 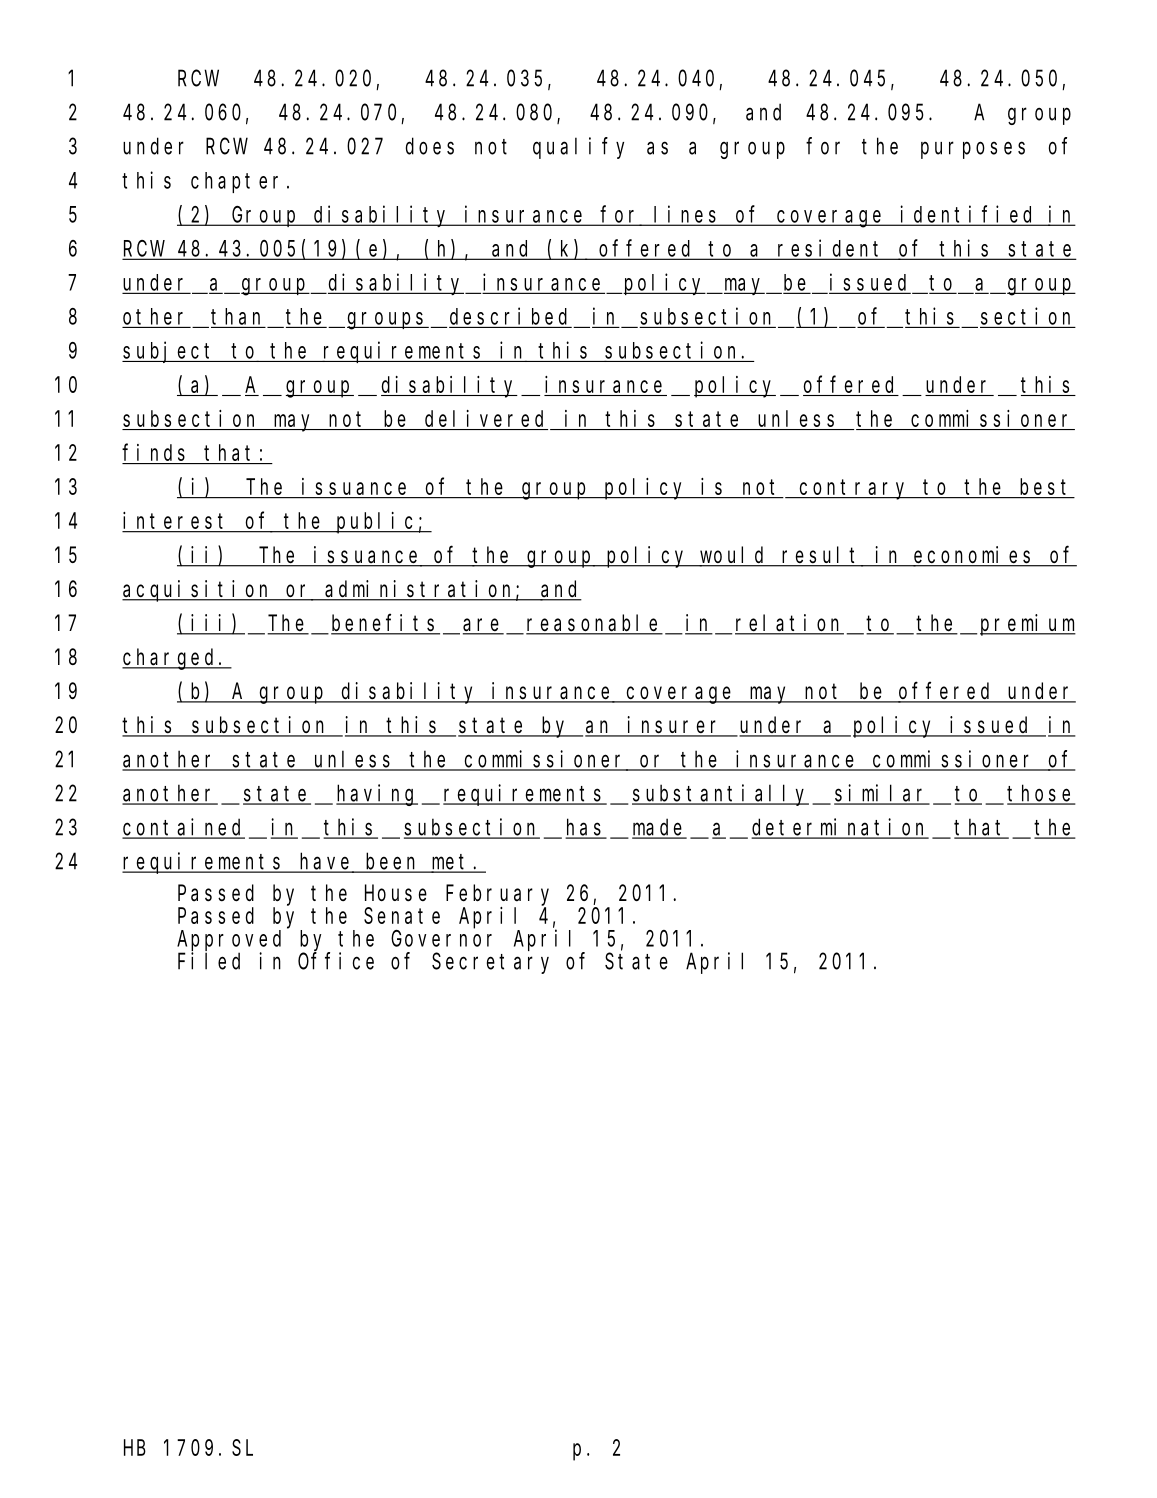 I want to click on delivered, so click(x=484, y=418).
